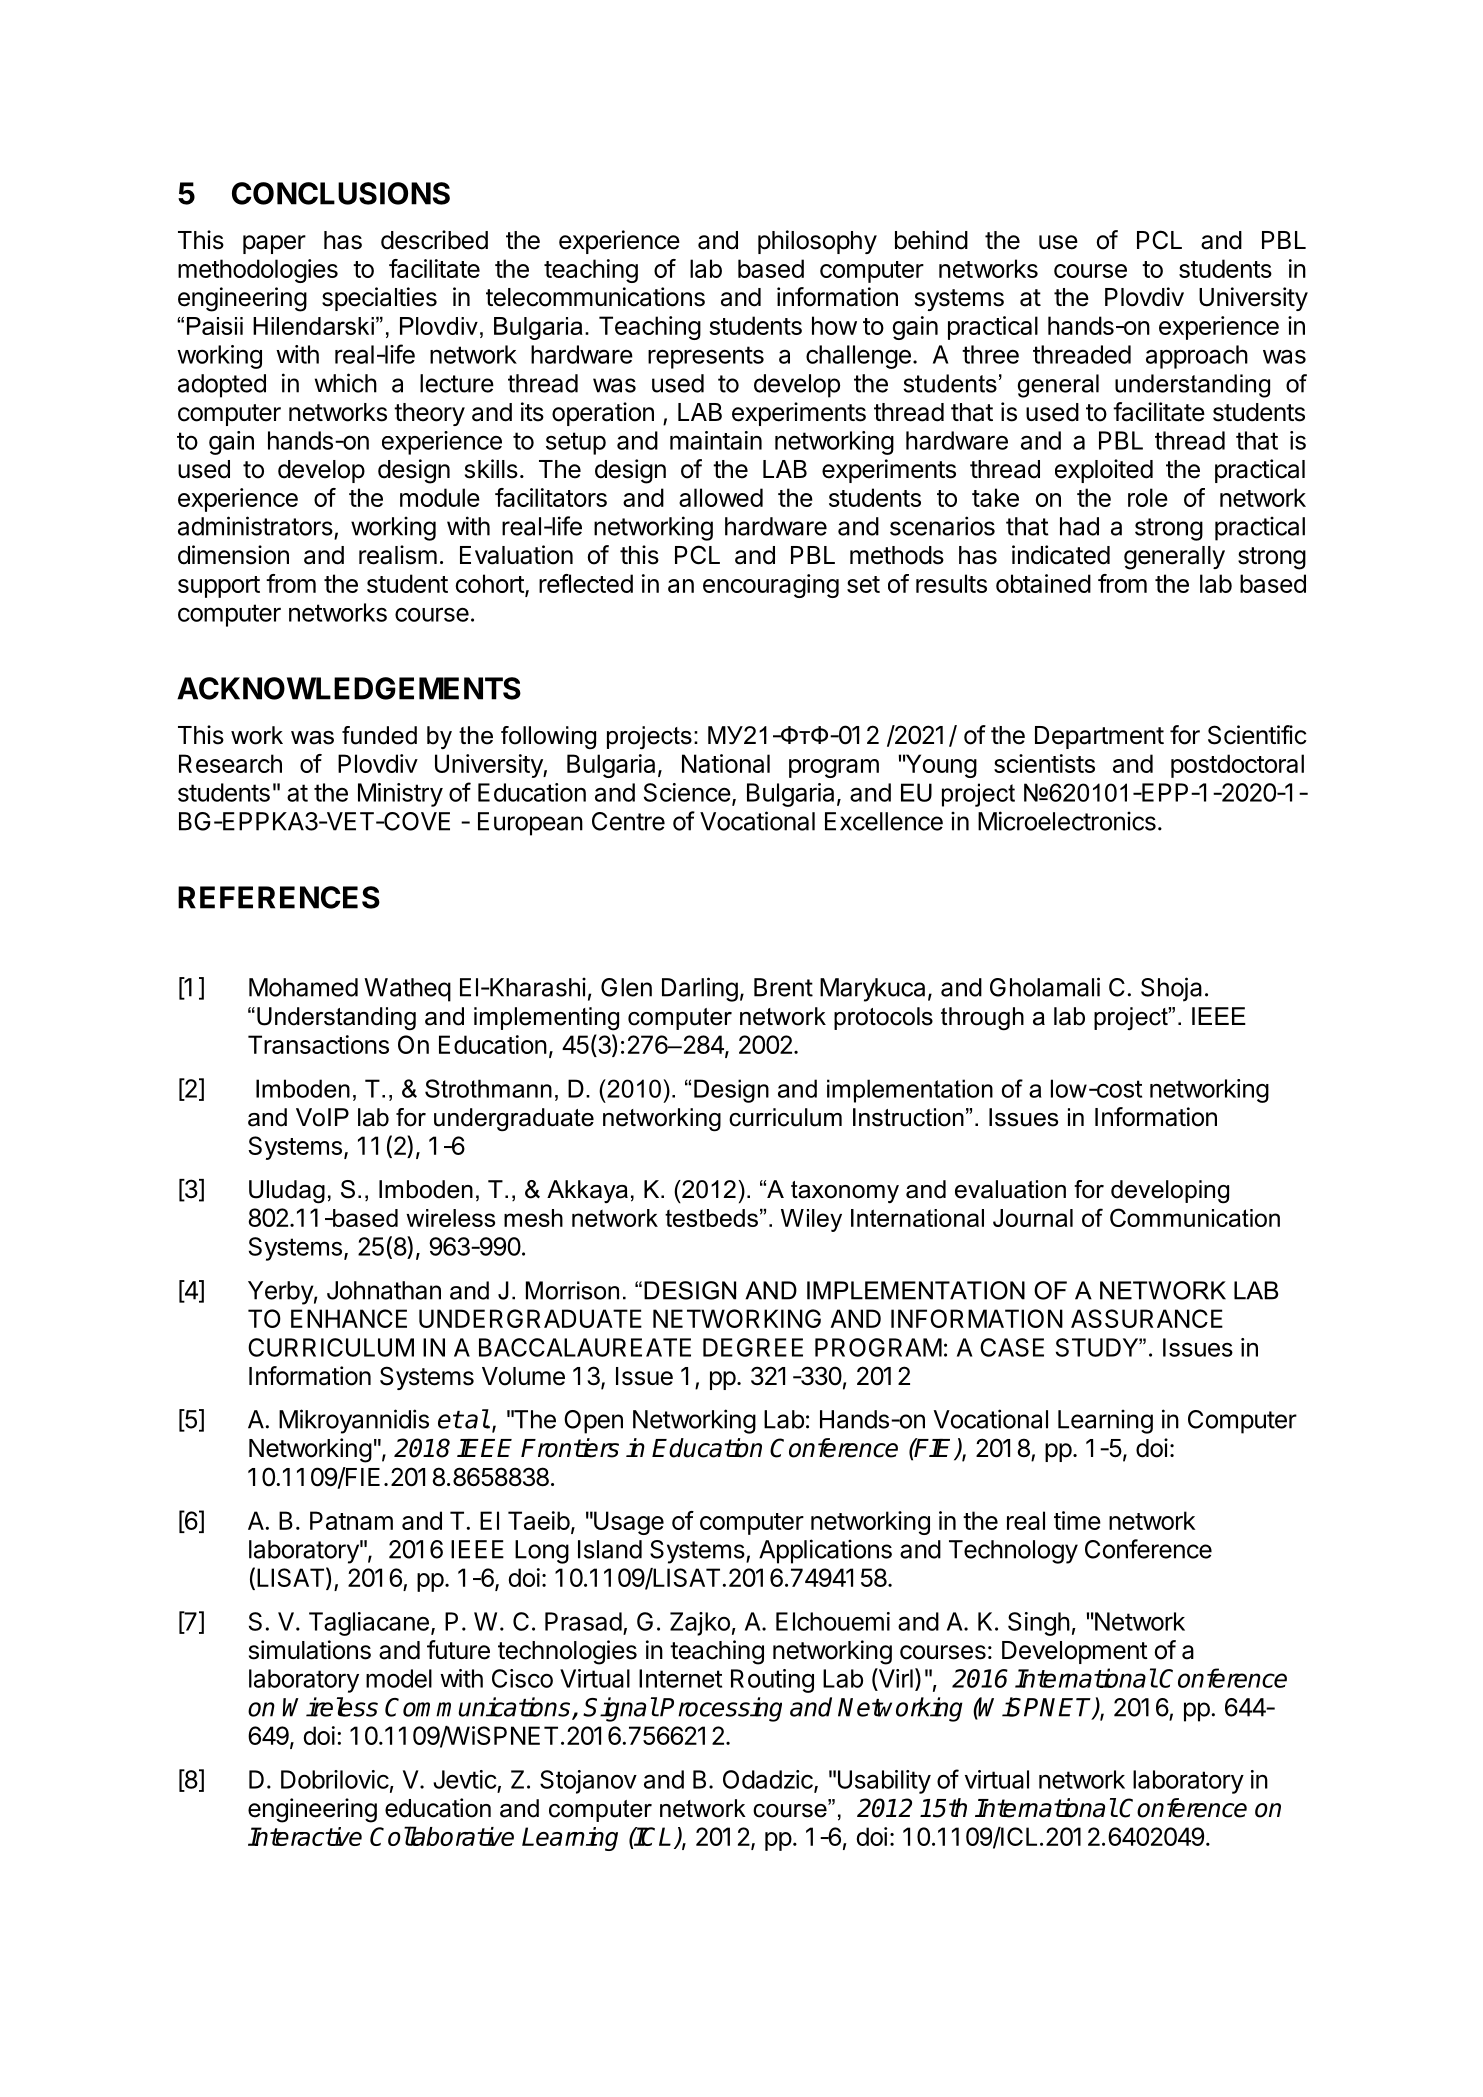  I want to click on Science, so click(687, 792).
